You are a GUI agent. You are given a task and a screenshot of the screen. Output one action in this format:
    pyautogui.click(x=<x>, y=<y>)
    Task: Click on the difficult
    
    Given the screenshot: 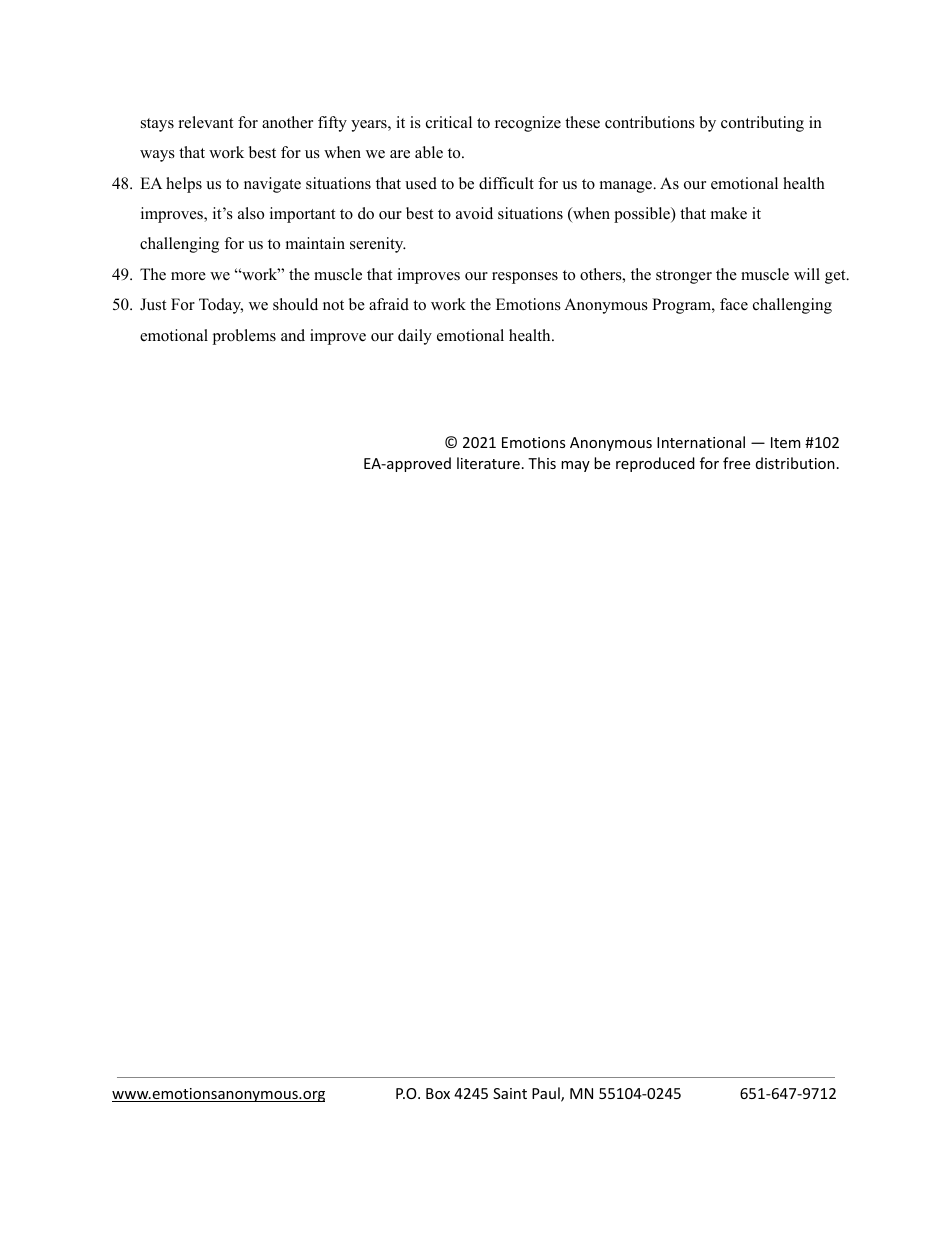 What is the action you would take?
    pyautogui.click(x=506, y=183)
